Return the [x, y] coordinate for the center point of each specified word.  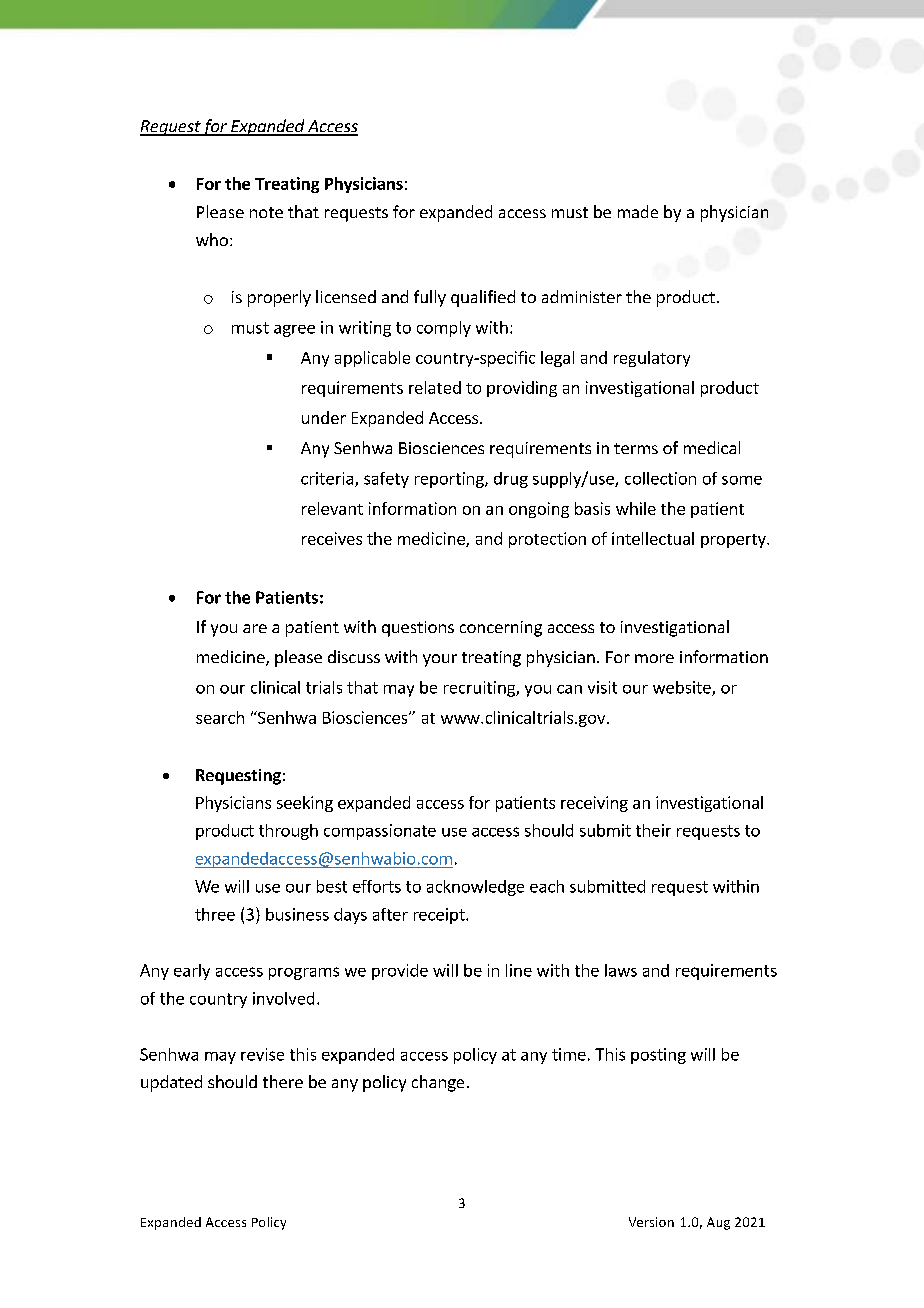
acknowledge [475, 888]
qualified [483, 298]
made [638, 211]
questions [418, 629]
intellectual [653, 538]
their [653, 830]
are [255, 628]
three [215, 914]
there [283, 1081]
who [212, 239]
